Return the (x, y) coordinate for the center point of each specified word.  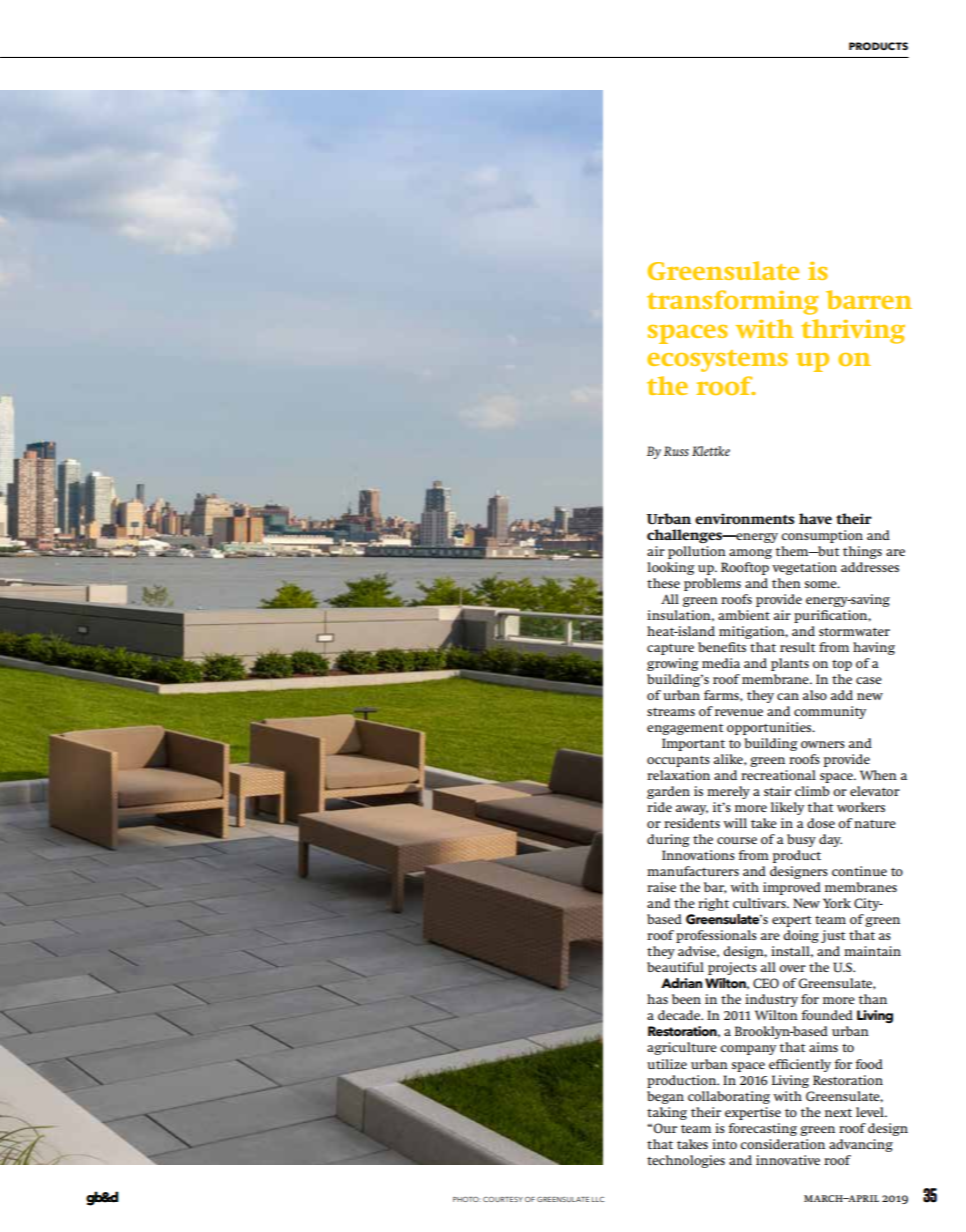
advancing (861, 1145)
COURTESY (503, 1199)
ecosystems (717, 361)
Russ (676, 451)
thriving (853, 331)
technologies (686, 1161)
